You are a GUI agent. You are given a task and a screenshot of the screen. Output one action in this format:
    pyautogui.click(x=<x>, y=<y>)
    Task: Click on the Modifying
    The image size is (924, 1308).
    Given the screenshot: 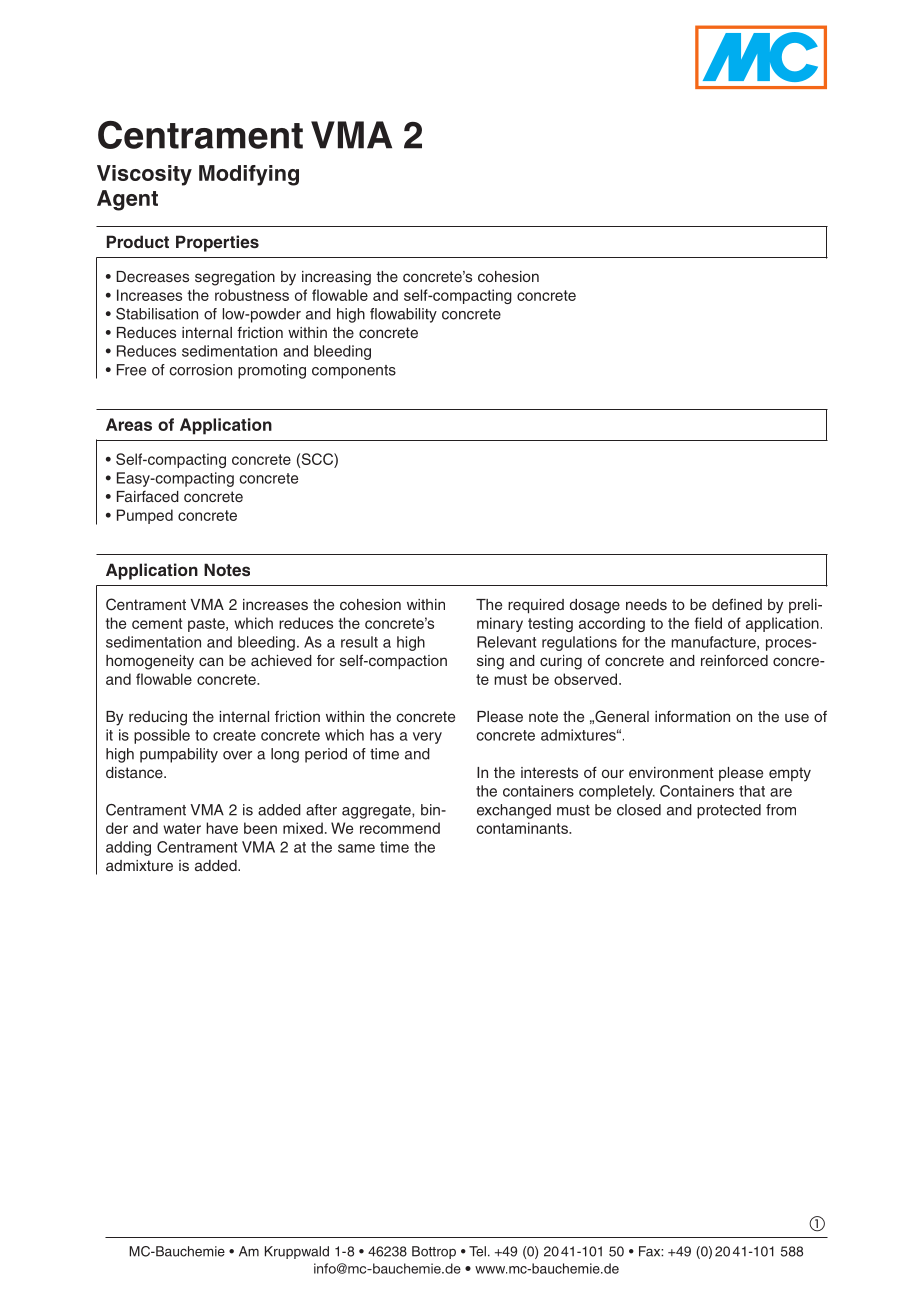 What is the action you would take?
    pyautogui.click(x=249, y=175)
